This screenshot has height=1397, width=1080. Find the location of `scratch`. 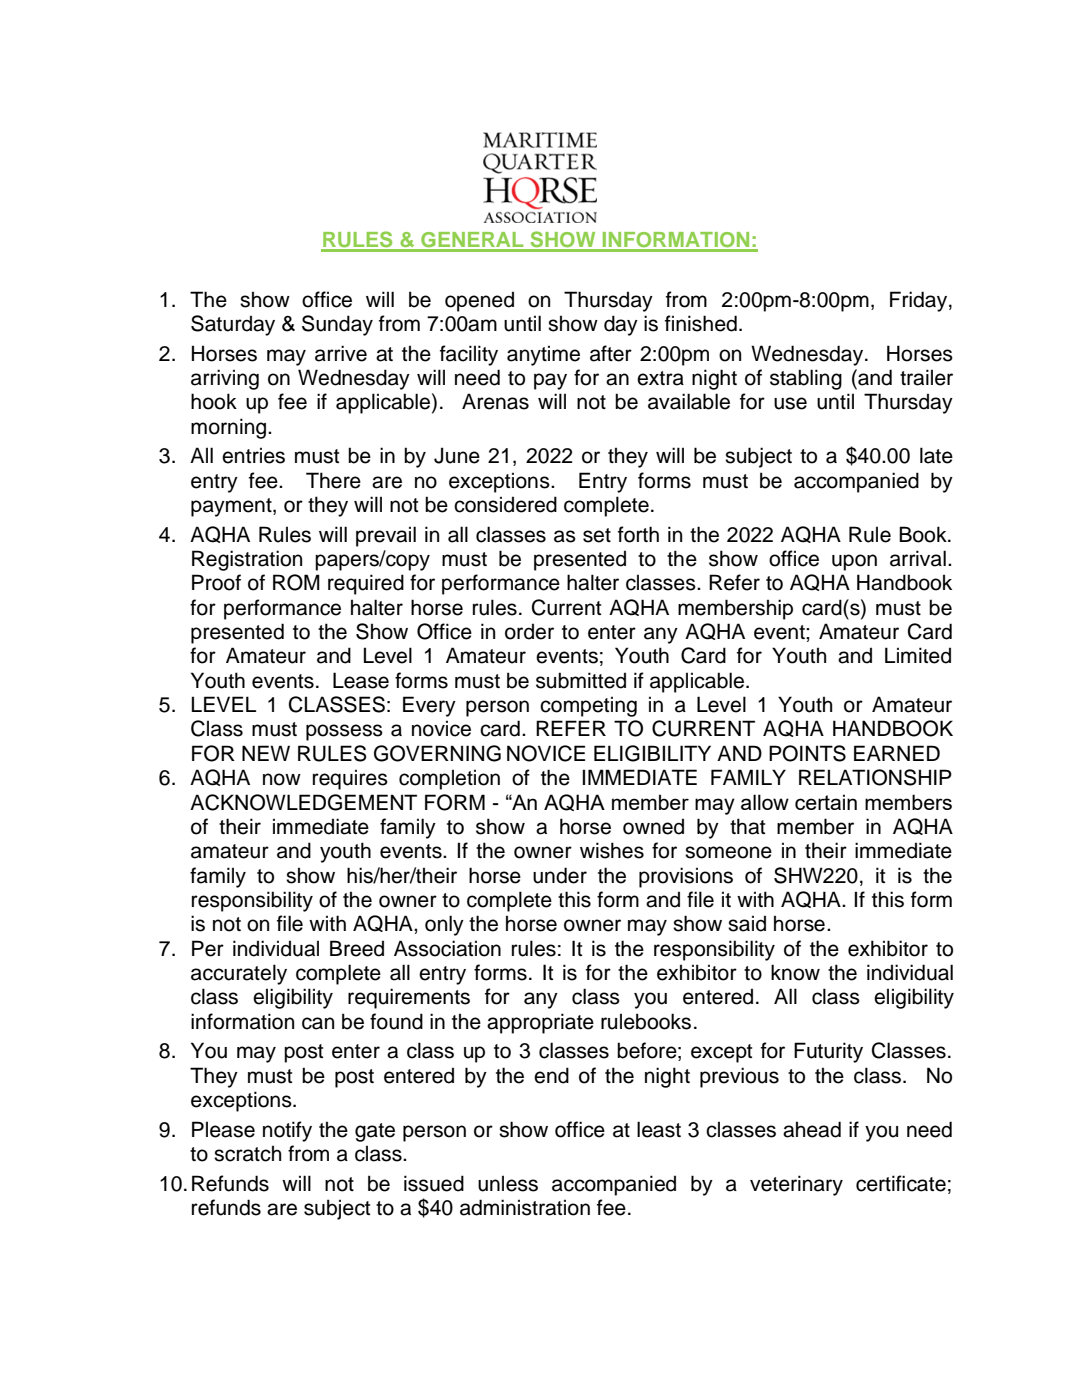

scratch is located at coordinates (247, 1153).
